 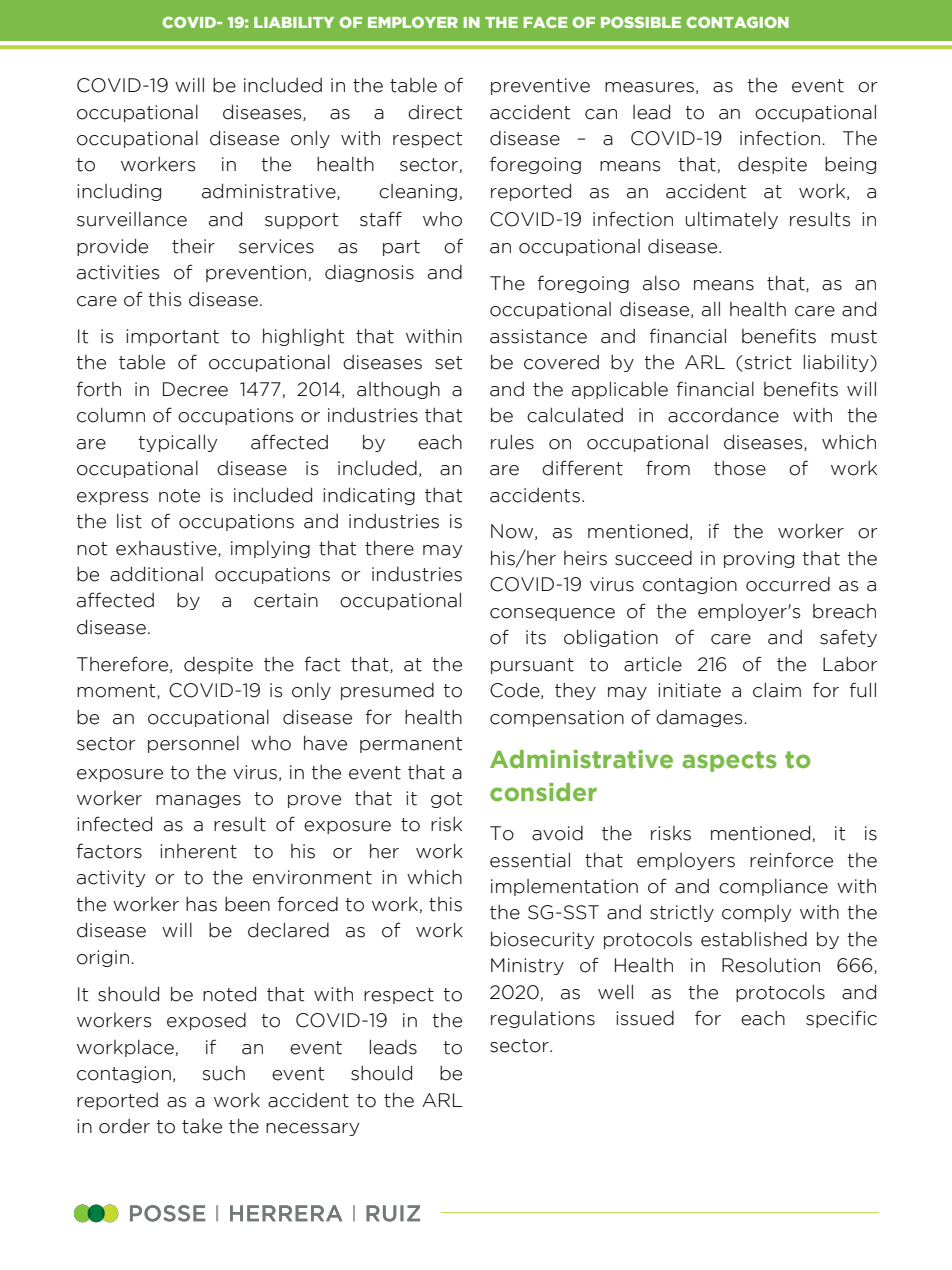 I want to click on including, so click(x=119, y=192).
